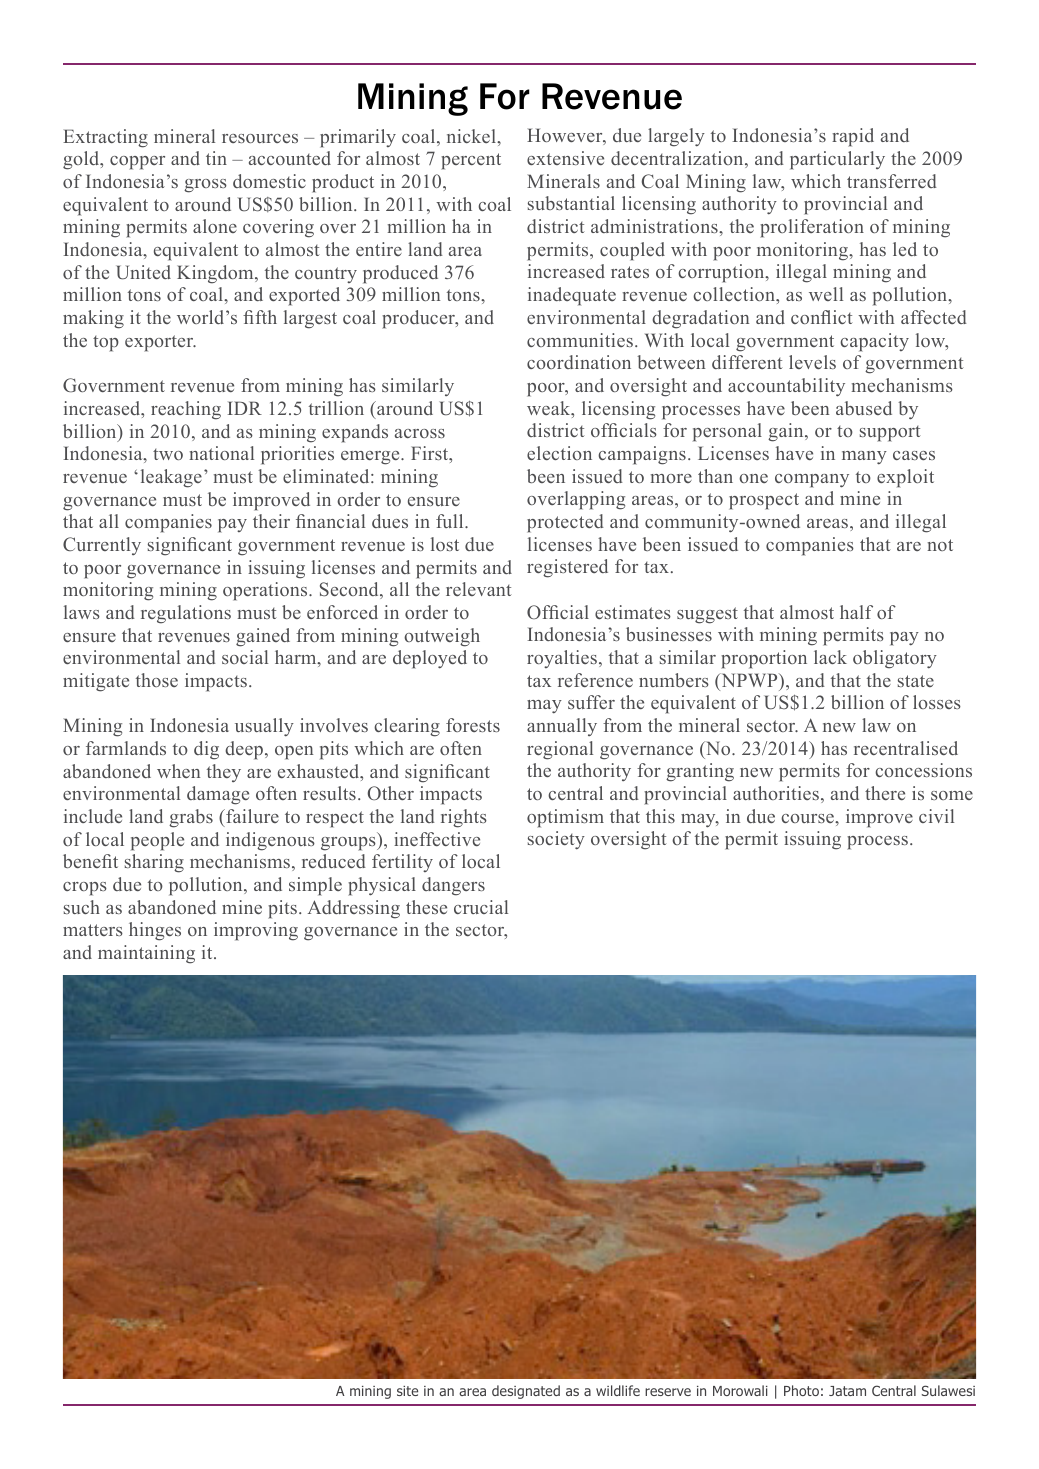 This screenshot has height=1469, width=1039. Describe the element at coordinates (864, 458) in the screenshot. I see `many` at that location.
